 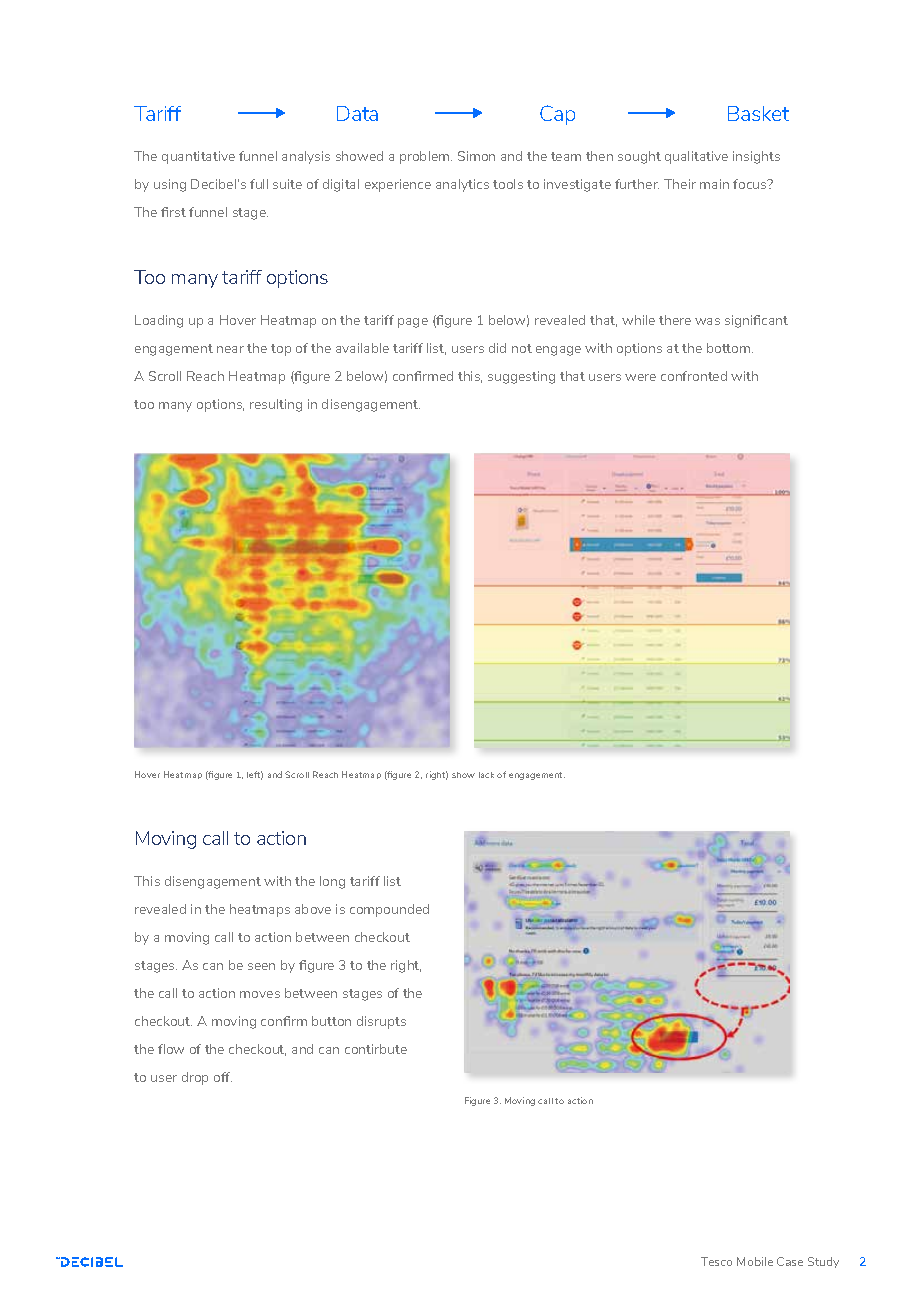 I want to click on confronted, so click(x=694, y=376).
